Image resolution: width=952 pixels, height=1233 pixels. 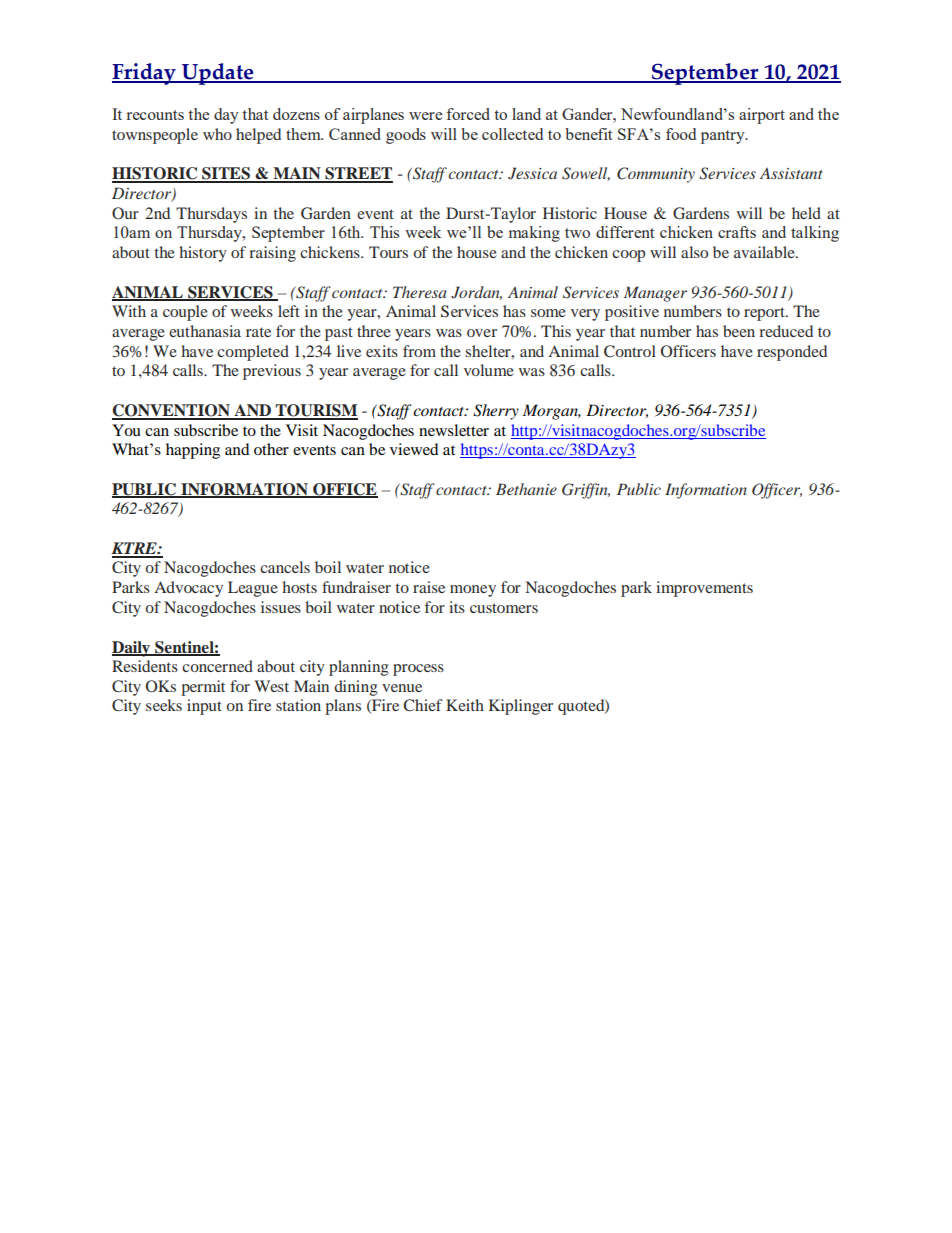 I want to click on CONVENTION, so click(x=172, y=411).
